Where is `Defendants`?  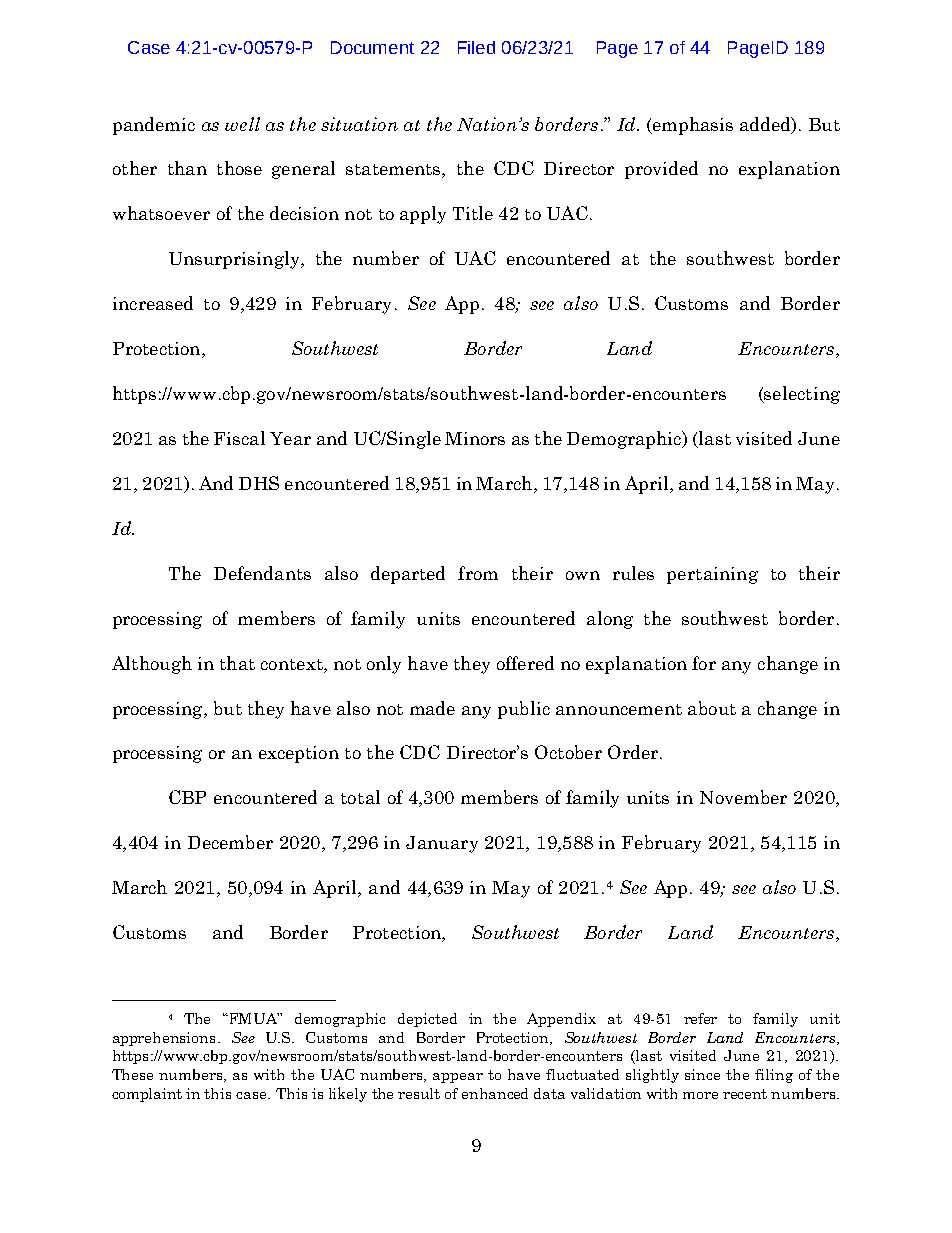
Defendants is located at coordinates (262, 573).
